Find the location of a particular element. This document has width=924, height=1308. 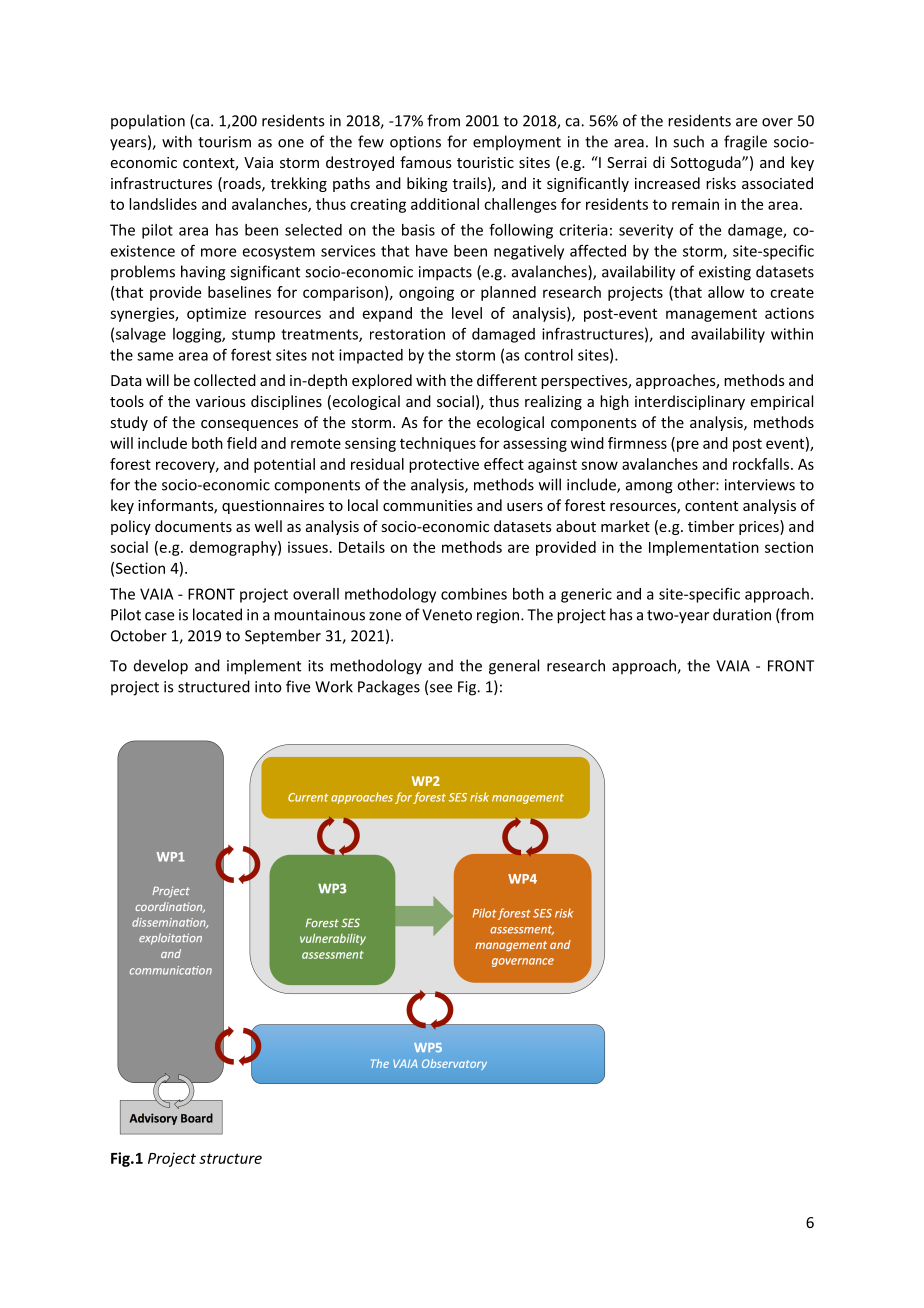

develop is located at coordinates (161, 667).
